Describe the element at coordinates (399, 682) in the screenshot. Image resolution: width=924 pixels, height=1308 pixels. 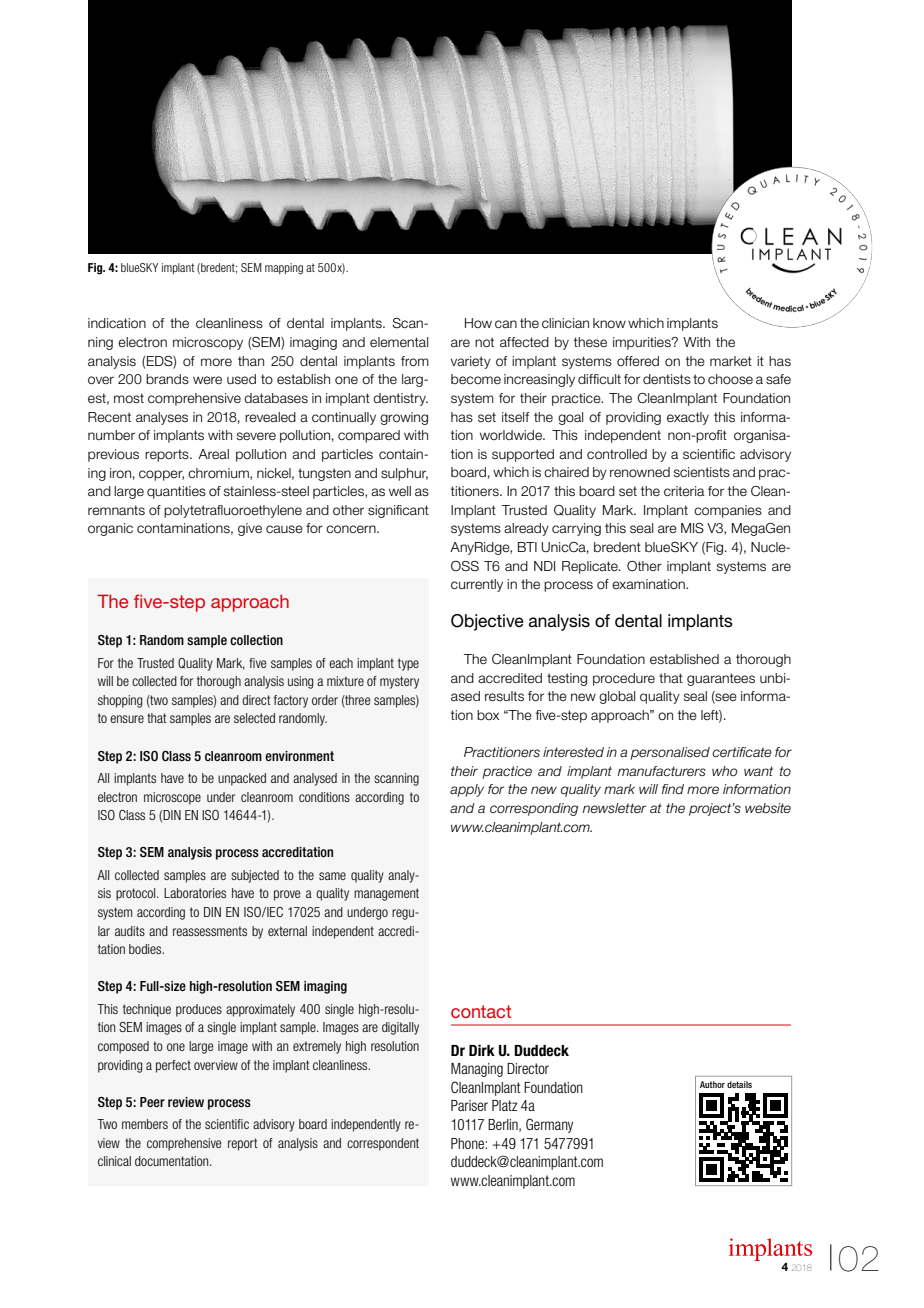
I see `mystery` at that location.
